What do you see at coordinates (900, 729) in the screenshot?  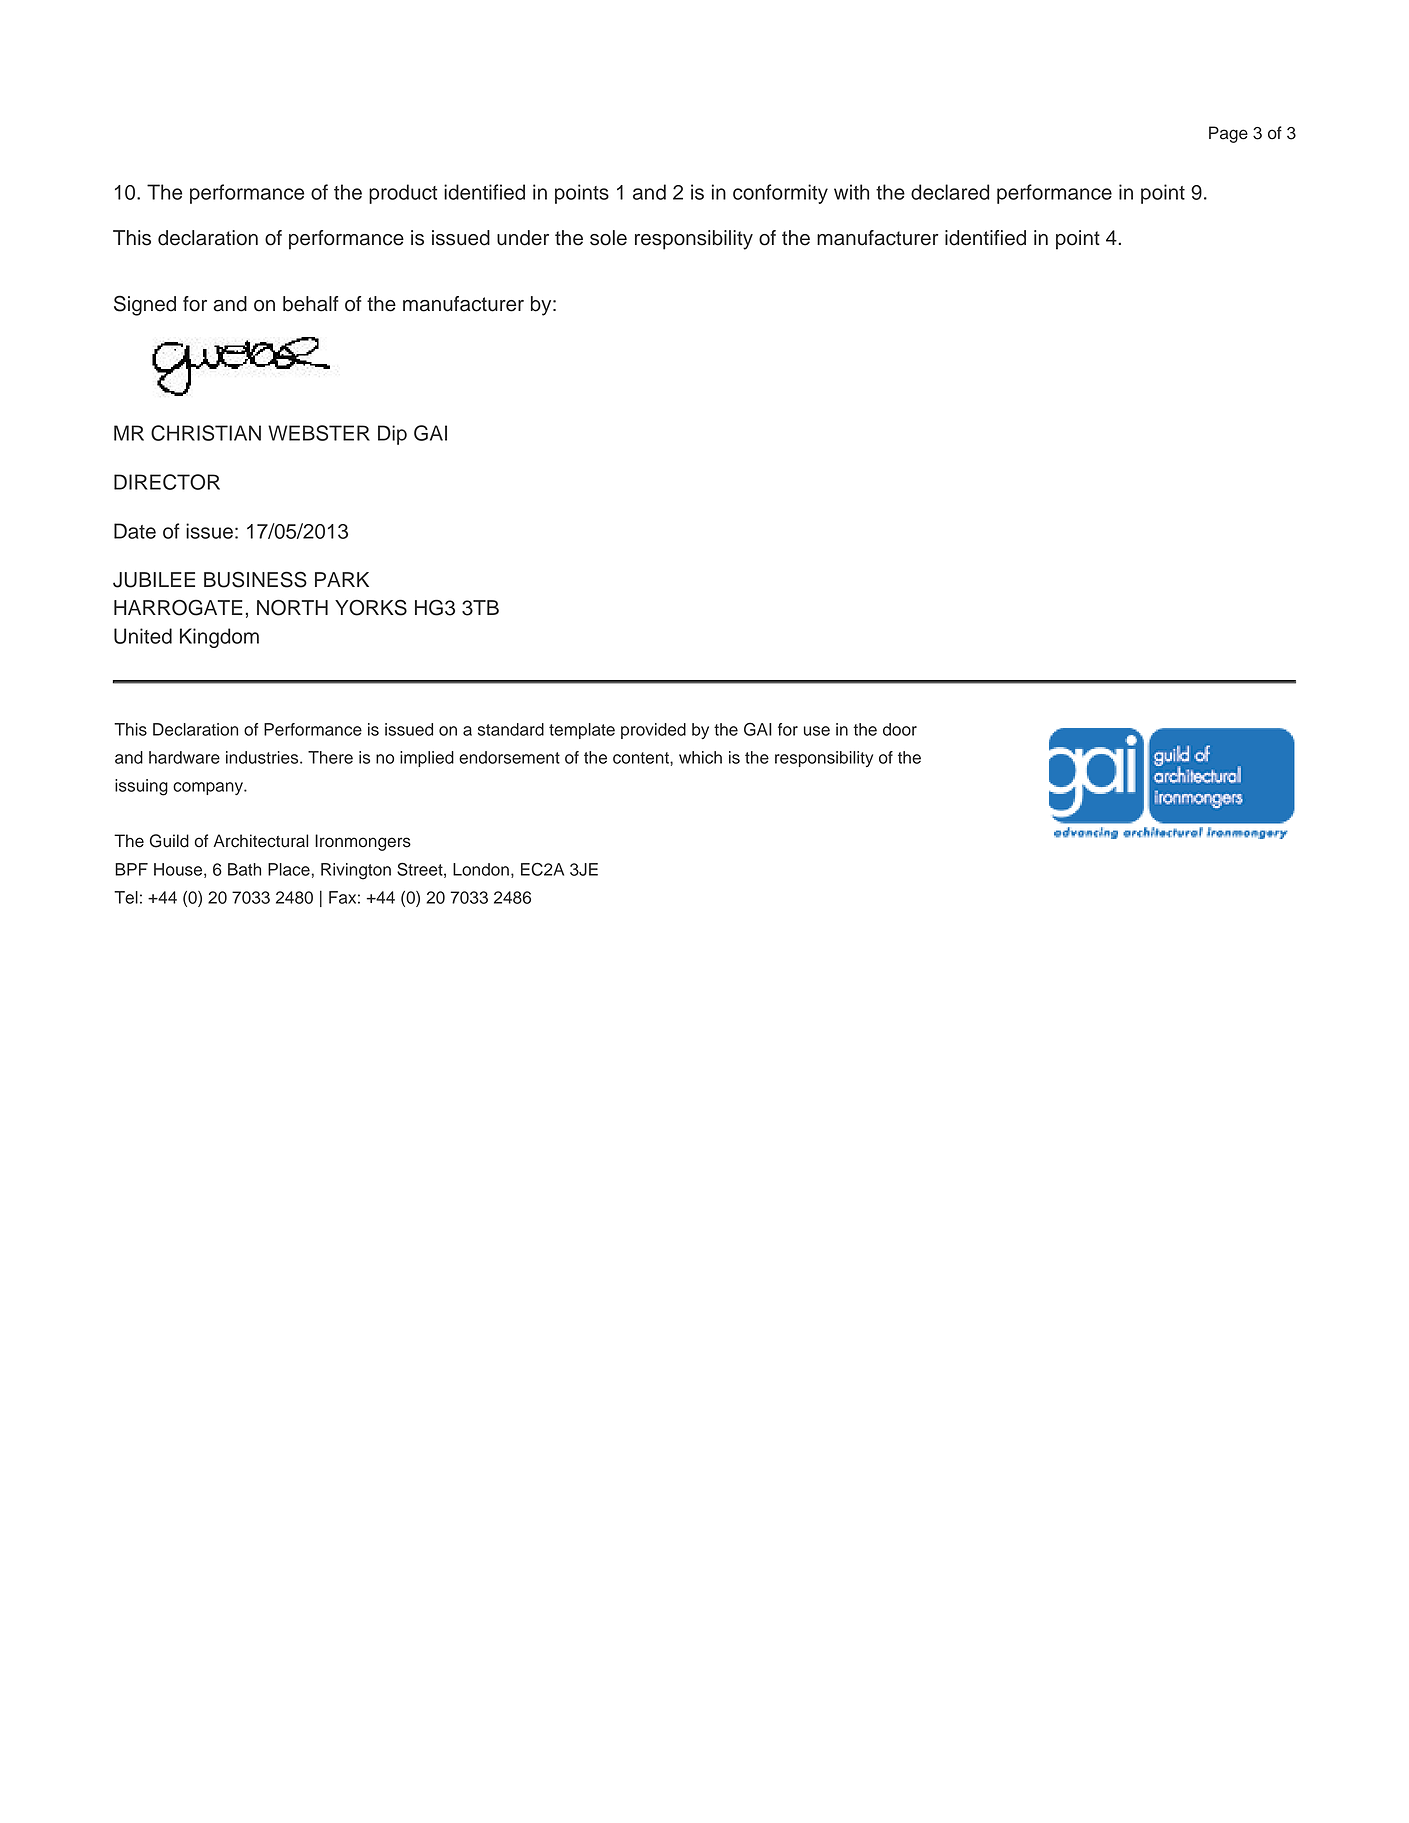 I see `door` at bounding box center [900, 729].
